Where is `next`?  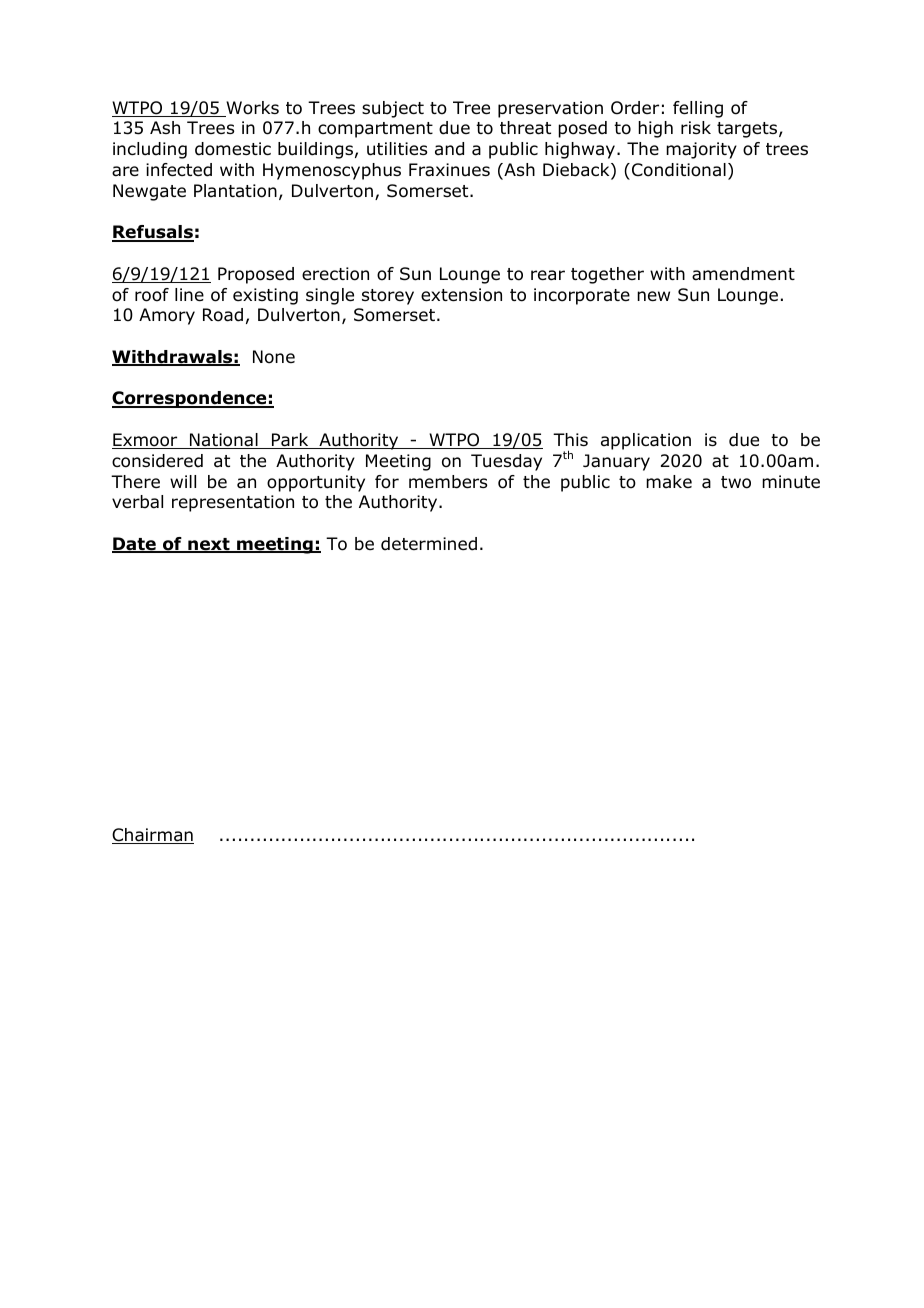
next is located at coordinates (209, 545).
